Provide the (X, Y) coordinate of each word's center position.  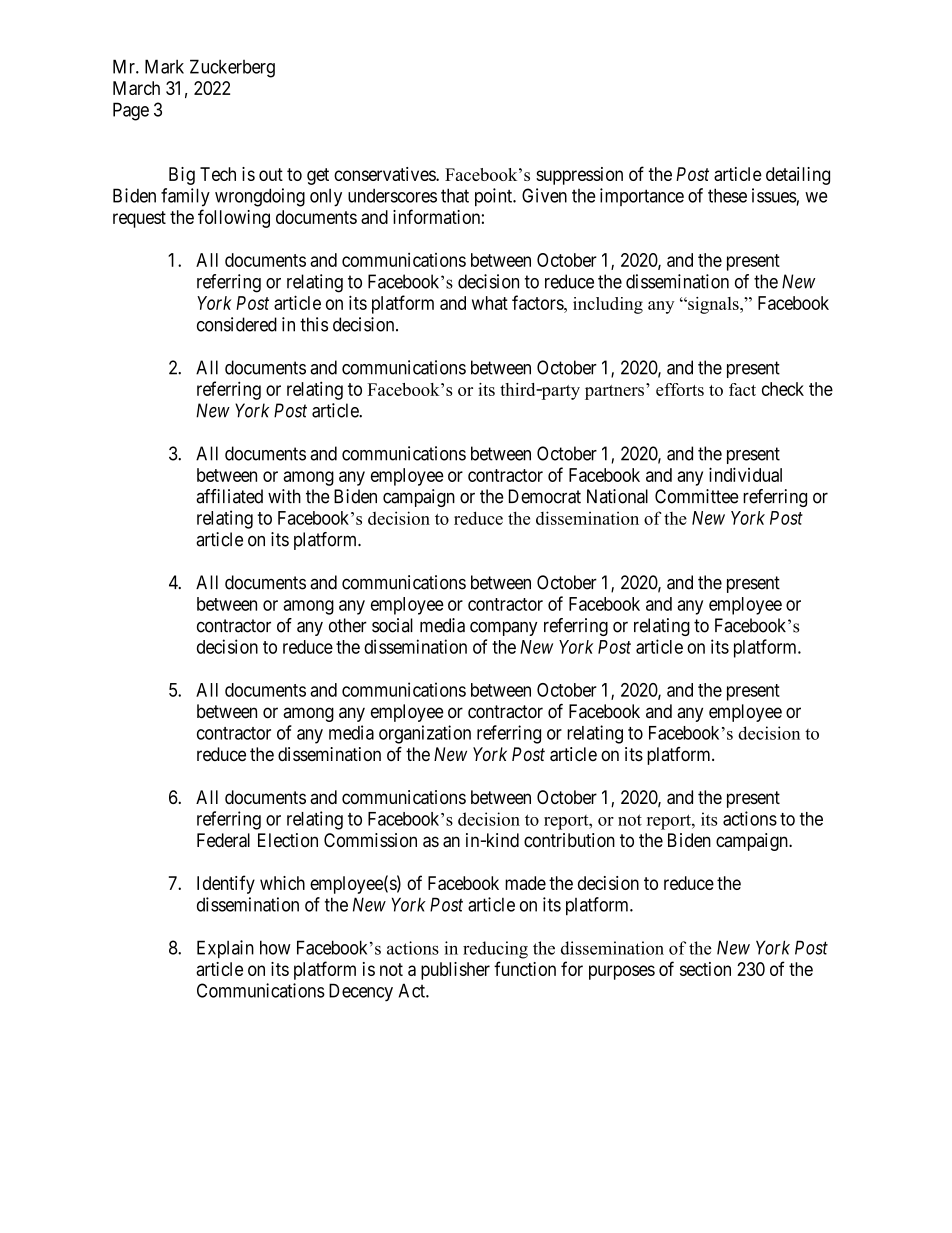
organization (425, 734)
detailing (798, 176)
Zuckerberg (232, 68)
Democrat (545, 496)
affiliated (229, 496)
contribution (569, 840)
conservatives (385, 174)
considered (237, 324)
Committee (697, 496)
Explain (225, 949)
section (705, 969)
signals (713, 305)
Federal (223, 840)
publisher (455, 971)
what (490, 303)
